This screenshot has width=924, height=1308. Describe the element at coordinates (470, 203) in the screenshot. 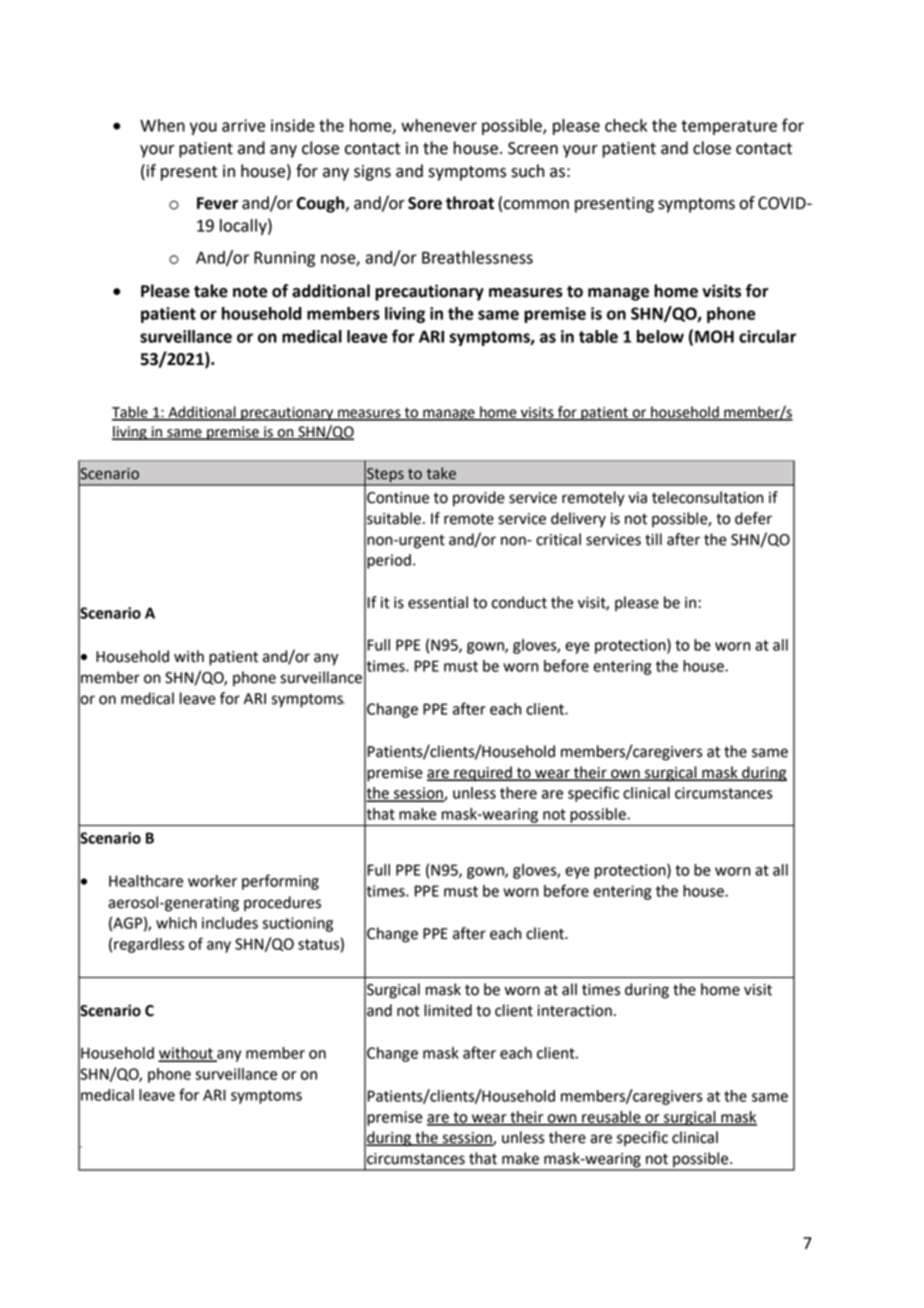

I see `throat` at that location.
